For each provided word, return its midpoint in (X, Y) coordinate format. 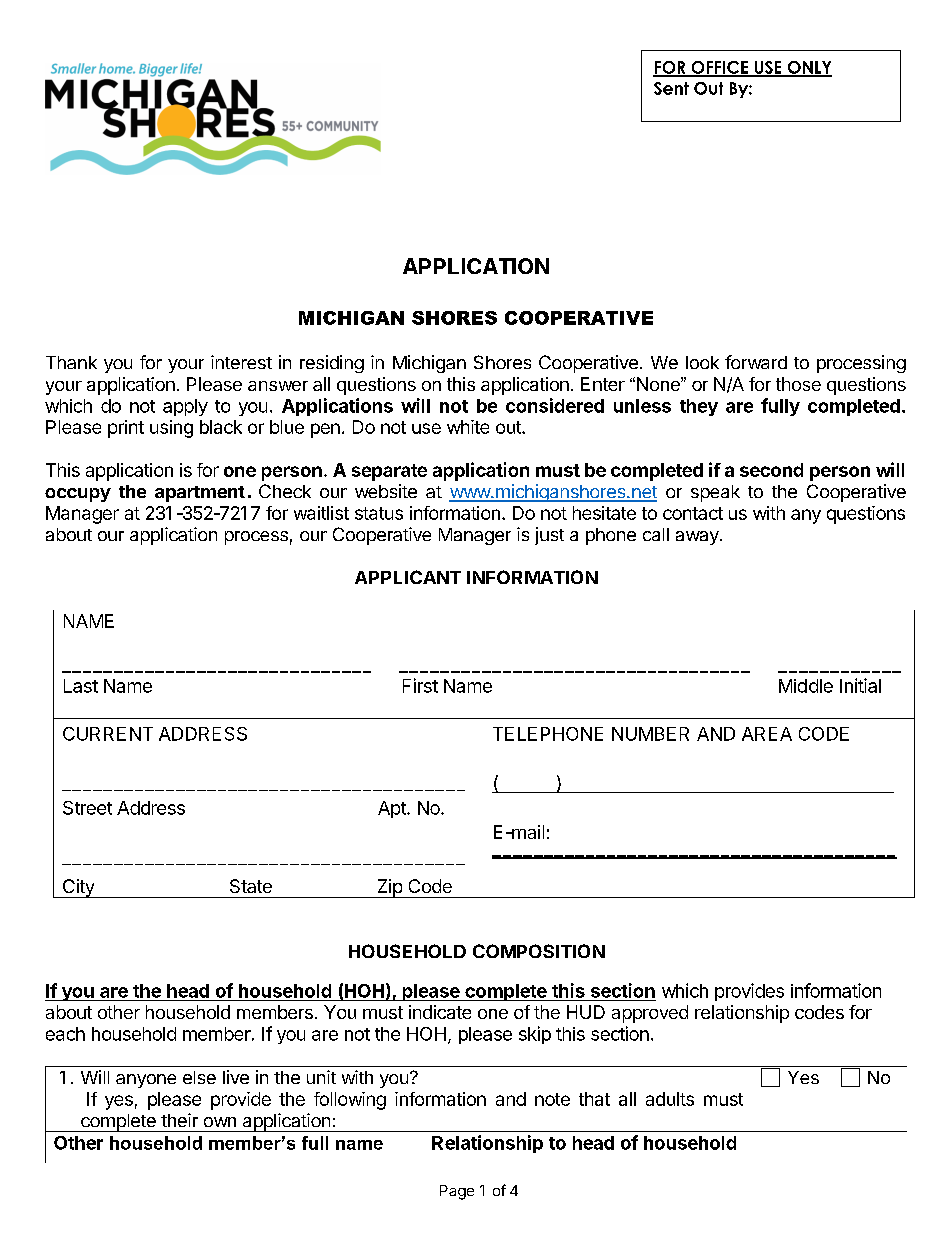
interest (241, 362)
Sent (671, 88)
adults (670, 1099)
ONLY (808, 68)
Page (457, 1192)
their (179, 1120)
